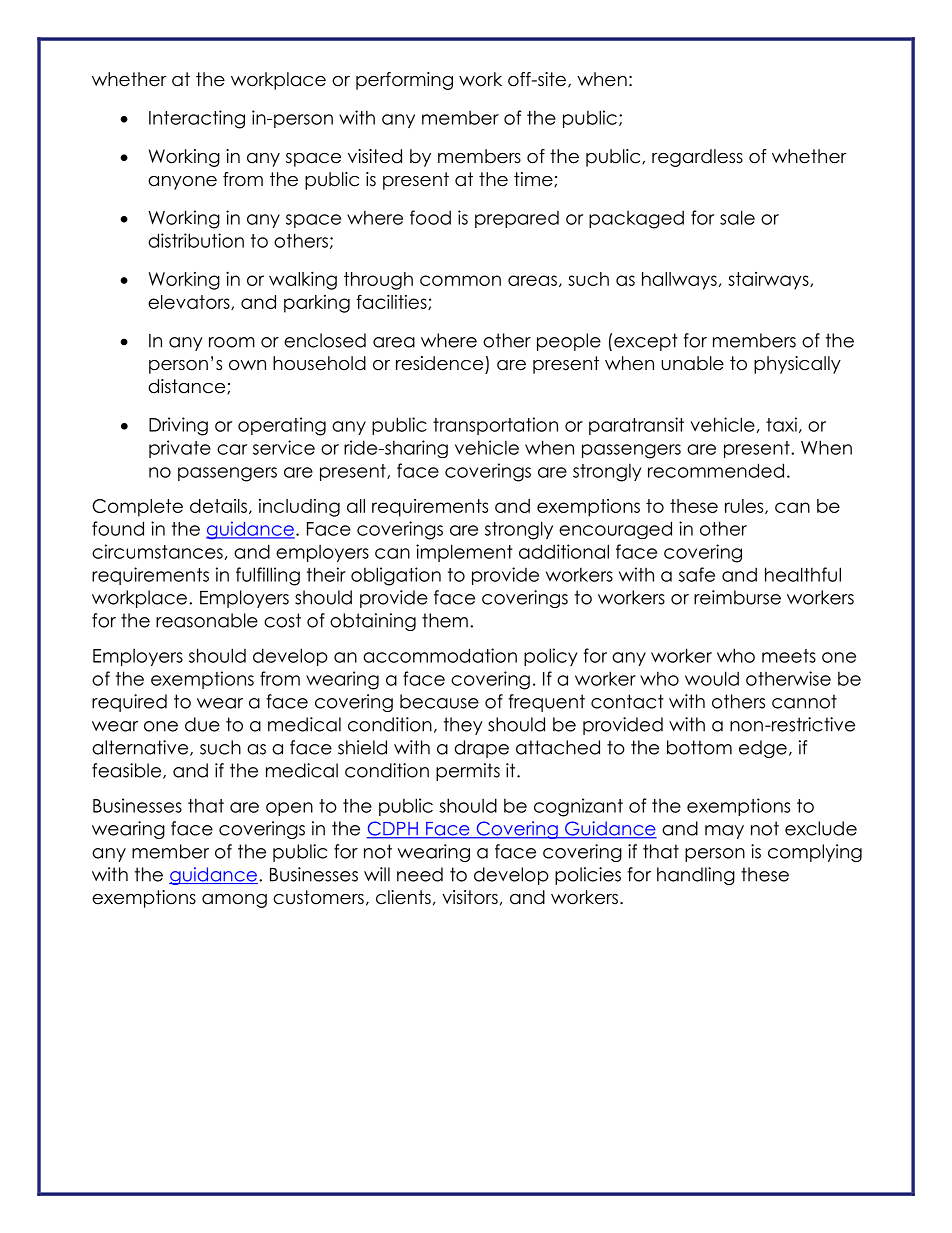 This document has height=1233, width=952. Describe the element at coordinates (234, 901) in the document. I see `among` at that location.
